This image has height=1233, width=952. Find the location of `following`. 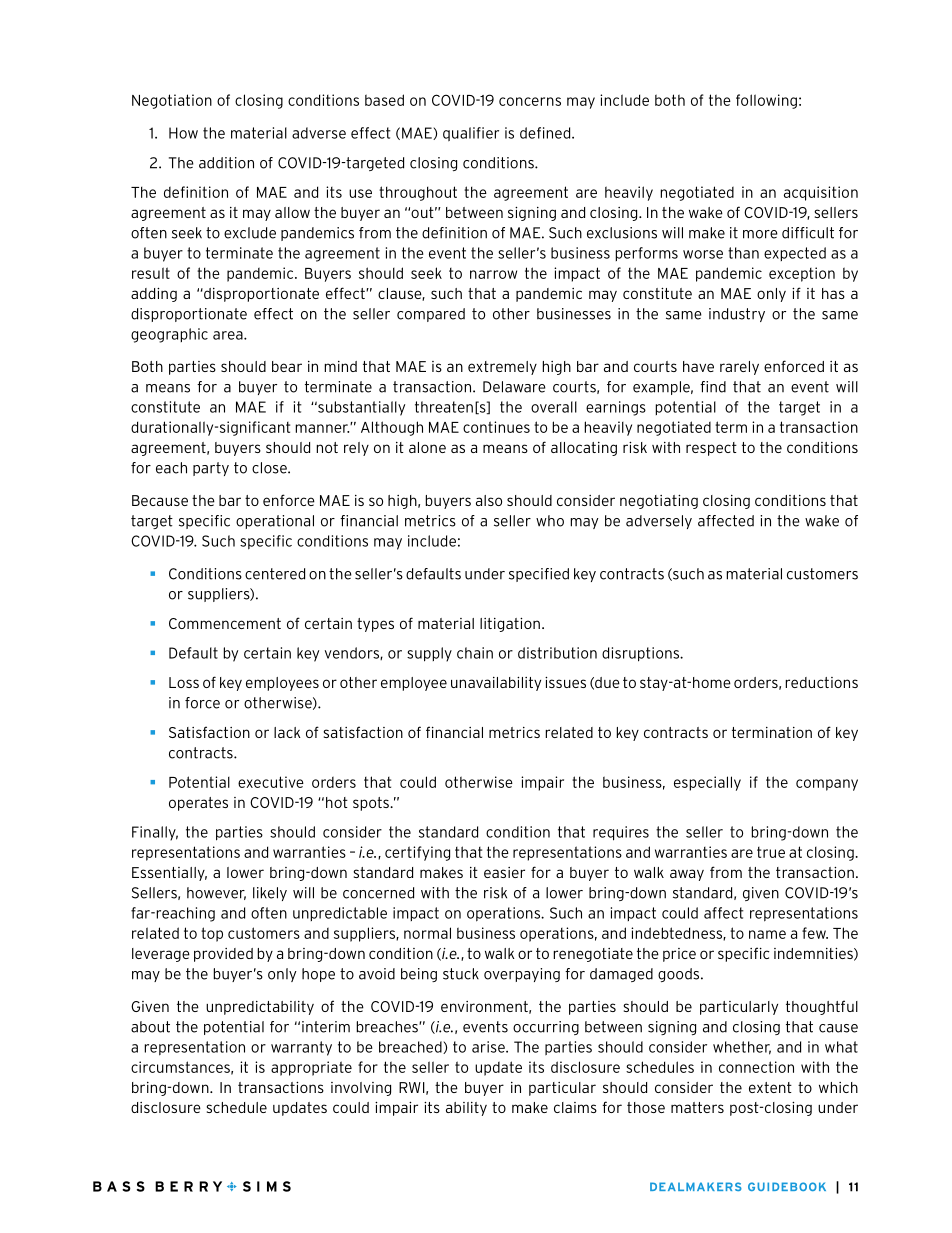

following is located at coordinates (766, 101).
